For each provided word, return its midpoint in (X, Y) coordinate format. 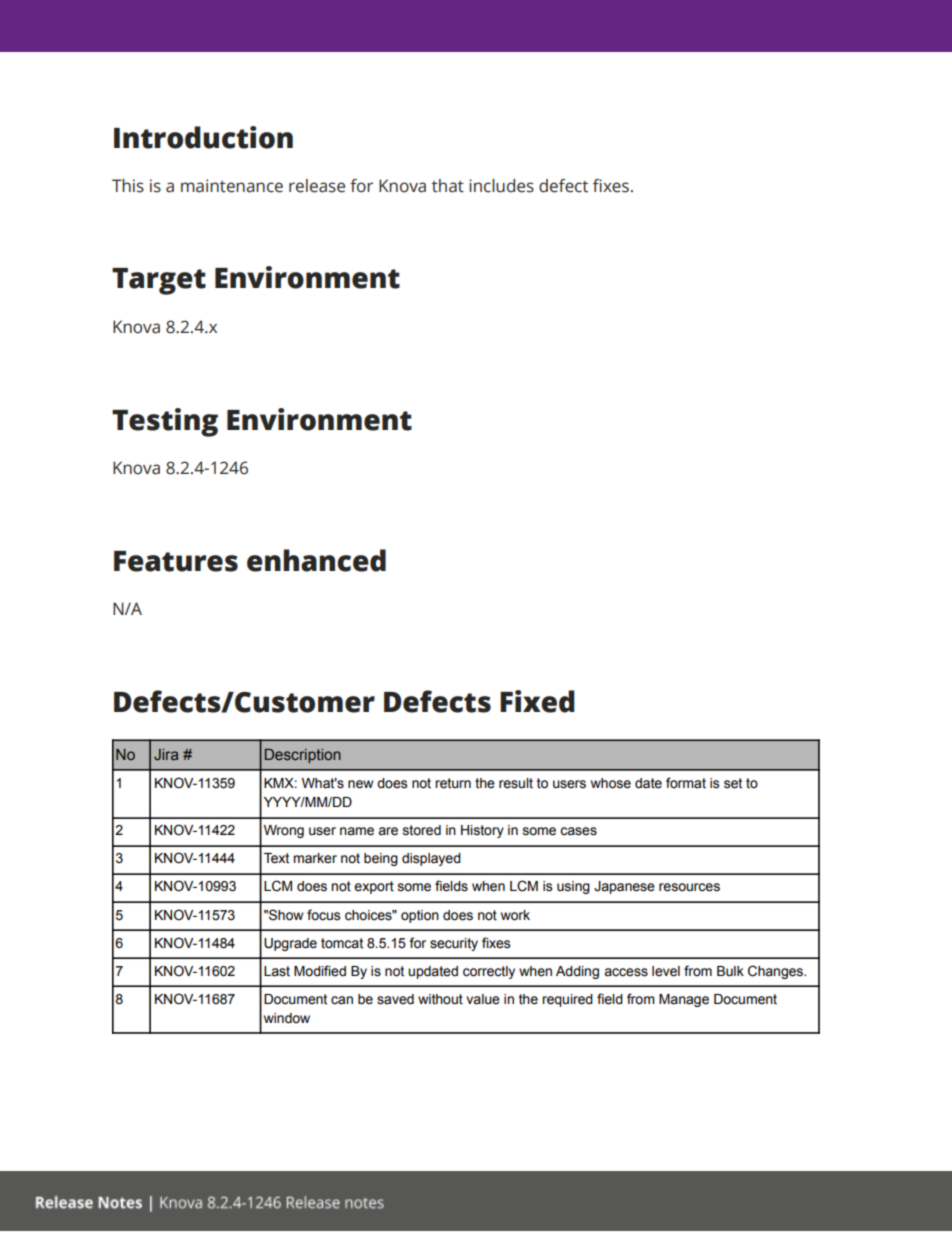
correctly (489, 972)
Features (176, 561)
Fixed (537, 701)
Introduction (203, 137)
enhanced (316, 560)
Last (277, 971)
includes (501, 186)
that (448, 186)
